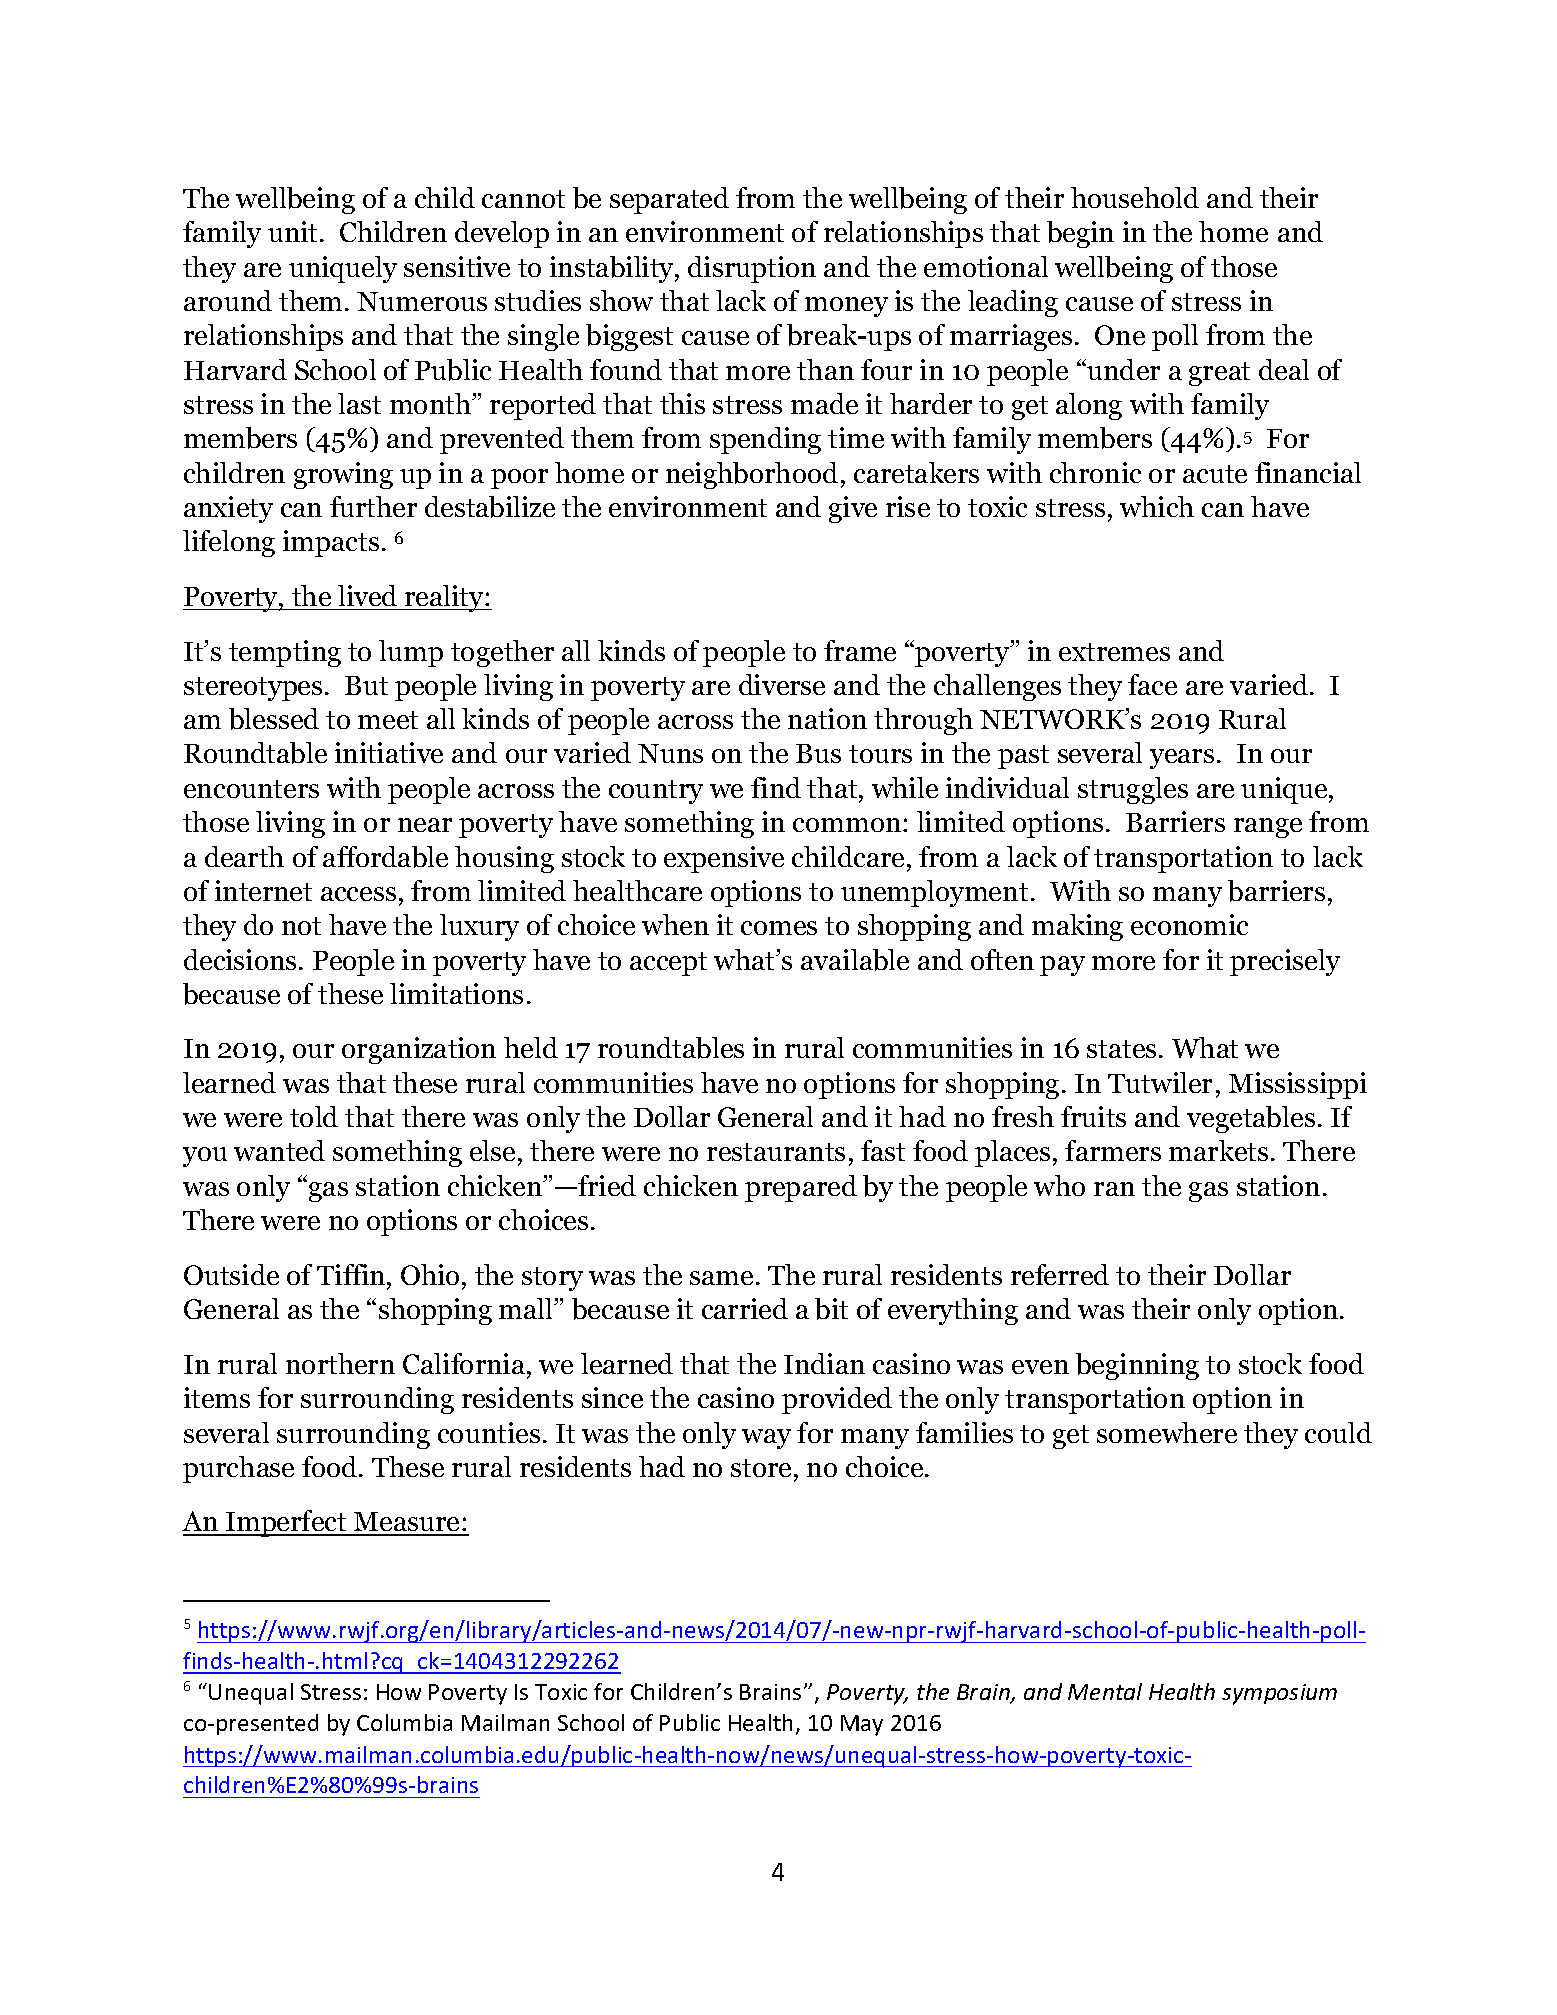 This screenshot has width=1557, height=2015. I want to click on decisions, so click(240, 959).
